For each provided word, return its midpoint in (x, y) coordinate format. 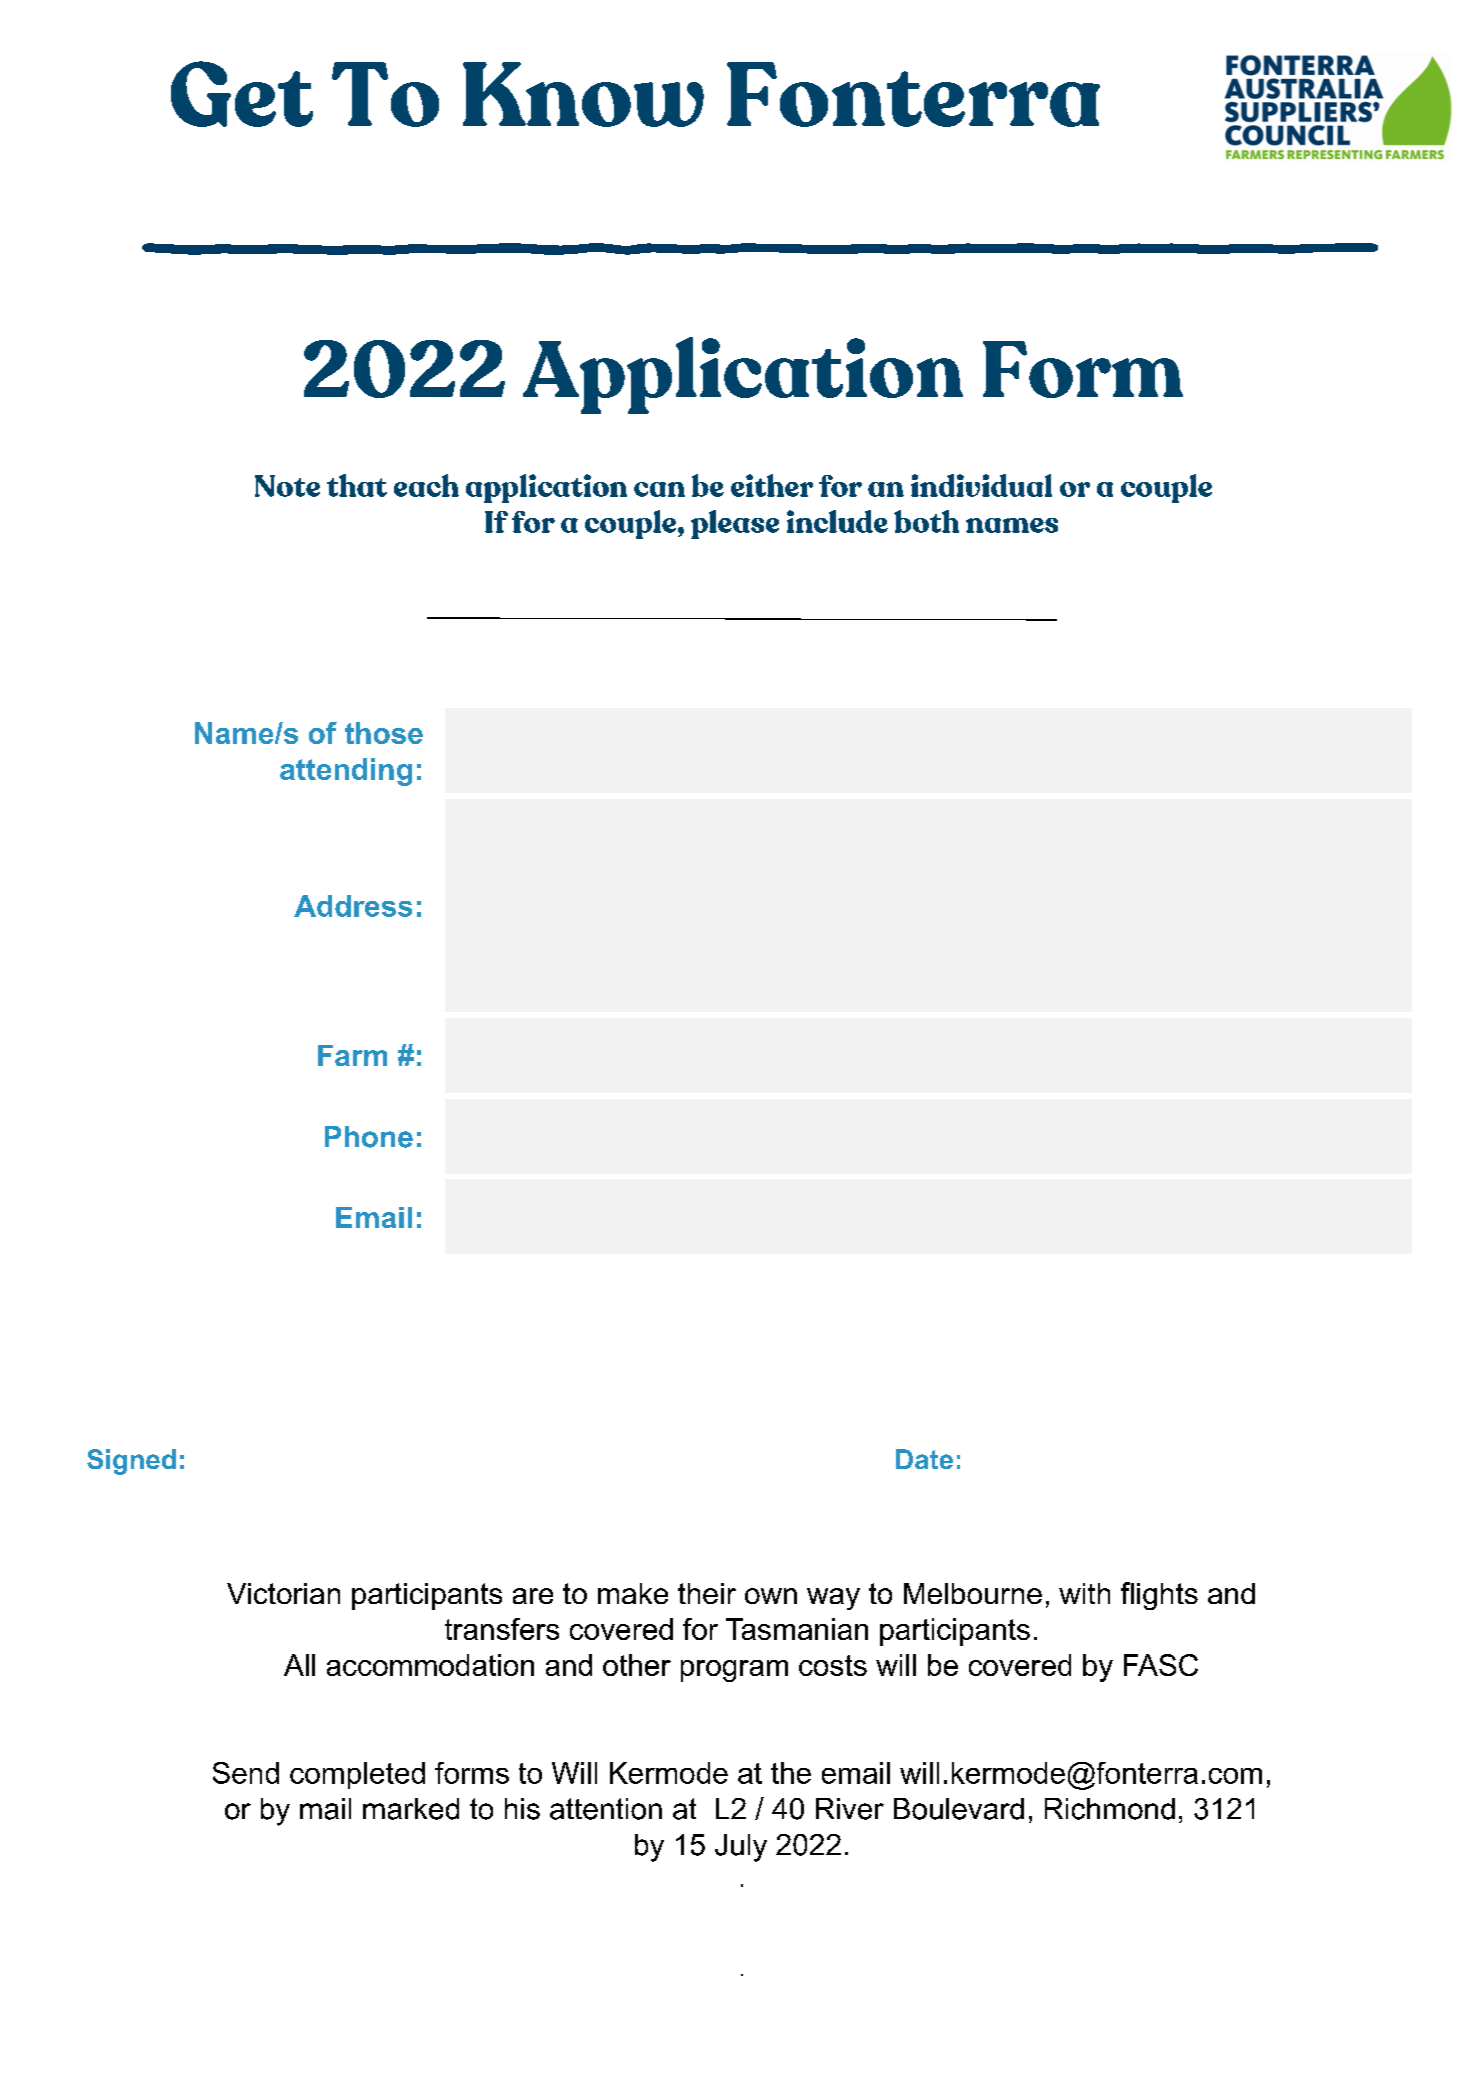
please (735, 524)
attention (606, 1809)
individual (981, 485)
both (926, 521)
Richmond (1110, 1809)
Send (246, 1773)
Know (583, 94)
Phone (369, 1137)
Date (924, 1459)
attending (346, 772)
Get (242, 94)
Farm (352, 1055)
